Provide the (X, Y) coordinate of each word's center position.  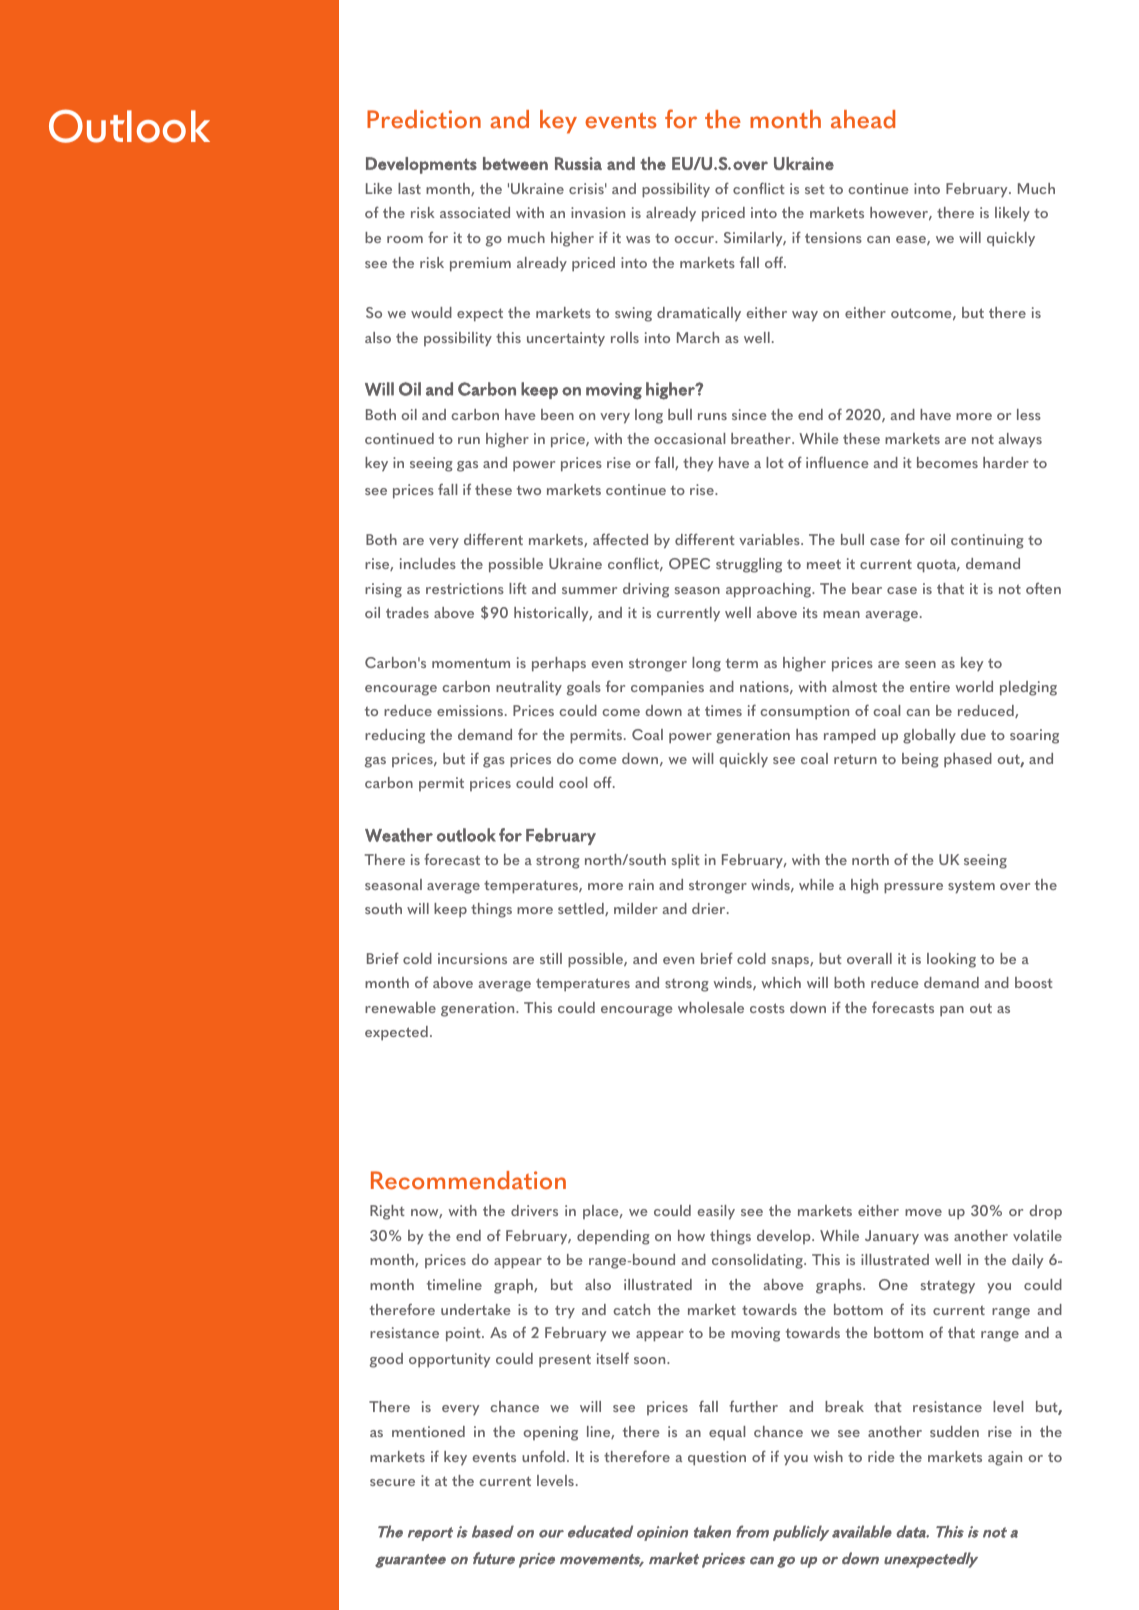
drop (1045, 1212)
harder (1006, 462)
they (698, 464)
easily (716, 1212)
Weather (399, 835)
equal (727, 1433)
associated (475, 212)
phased (968, 760)
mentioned (428, 1431)
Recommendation (468, 1180)
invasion (598, 212)
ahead (863, 119)
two (529, 490)
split (686, 861)
